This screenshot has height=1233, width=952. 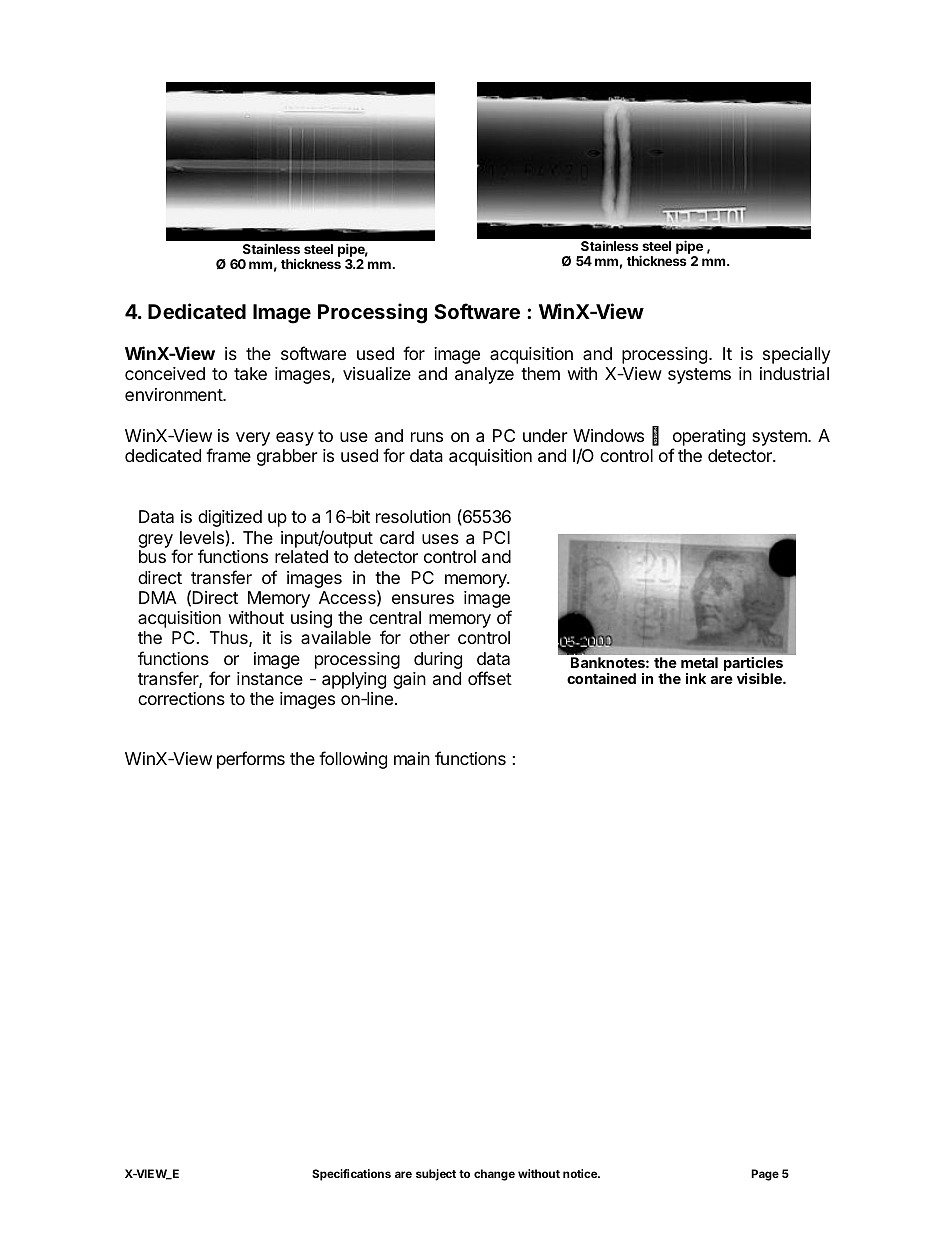 What do you see at coordinates (250, 374) in the screenshot?
I see `take` at bounding box center [250, 374].
